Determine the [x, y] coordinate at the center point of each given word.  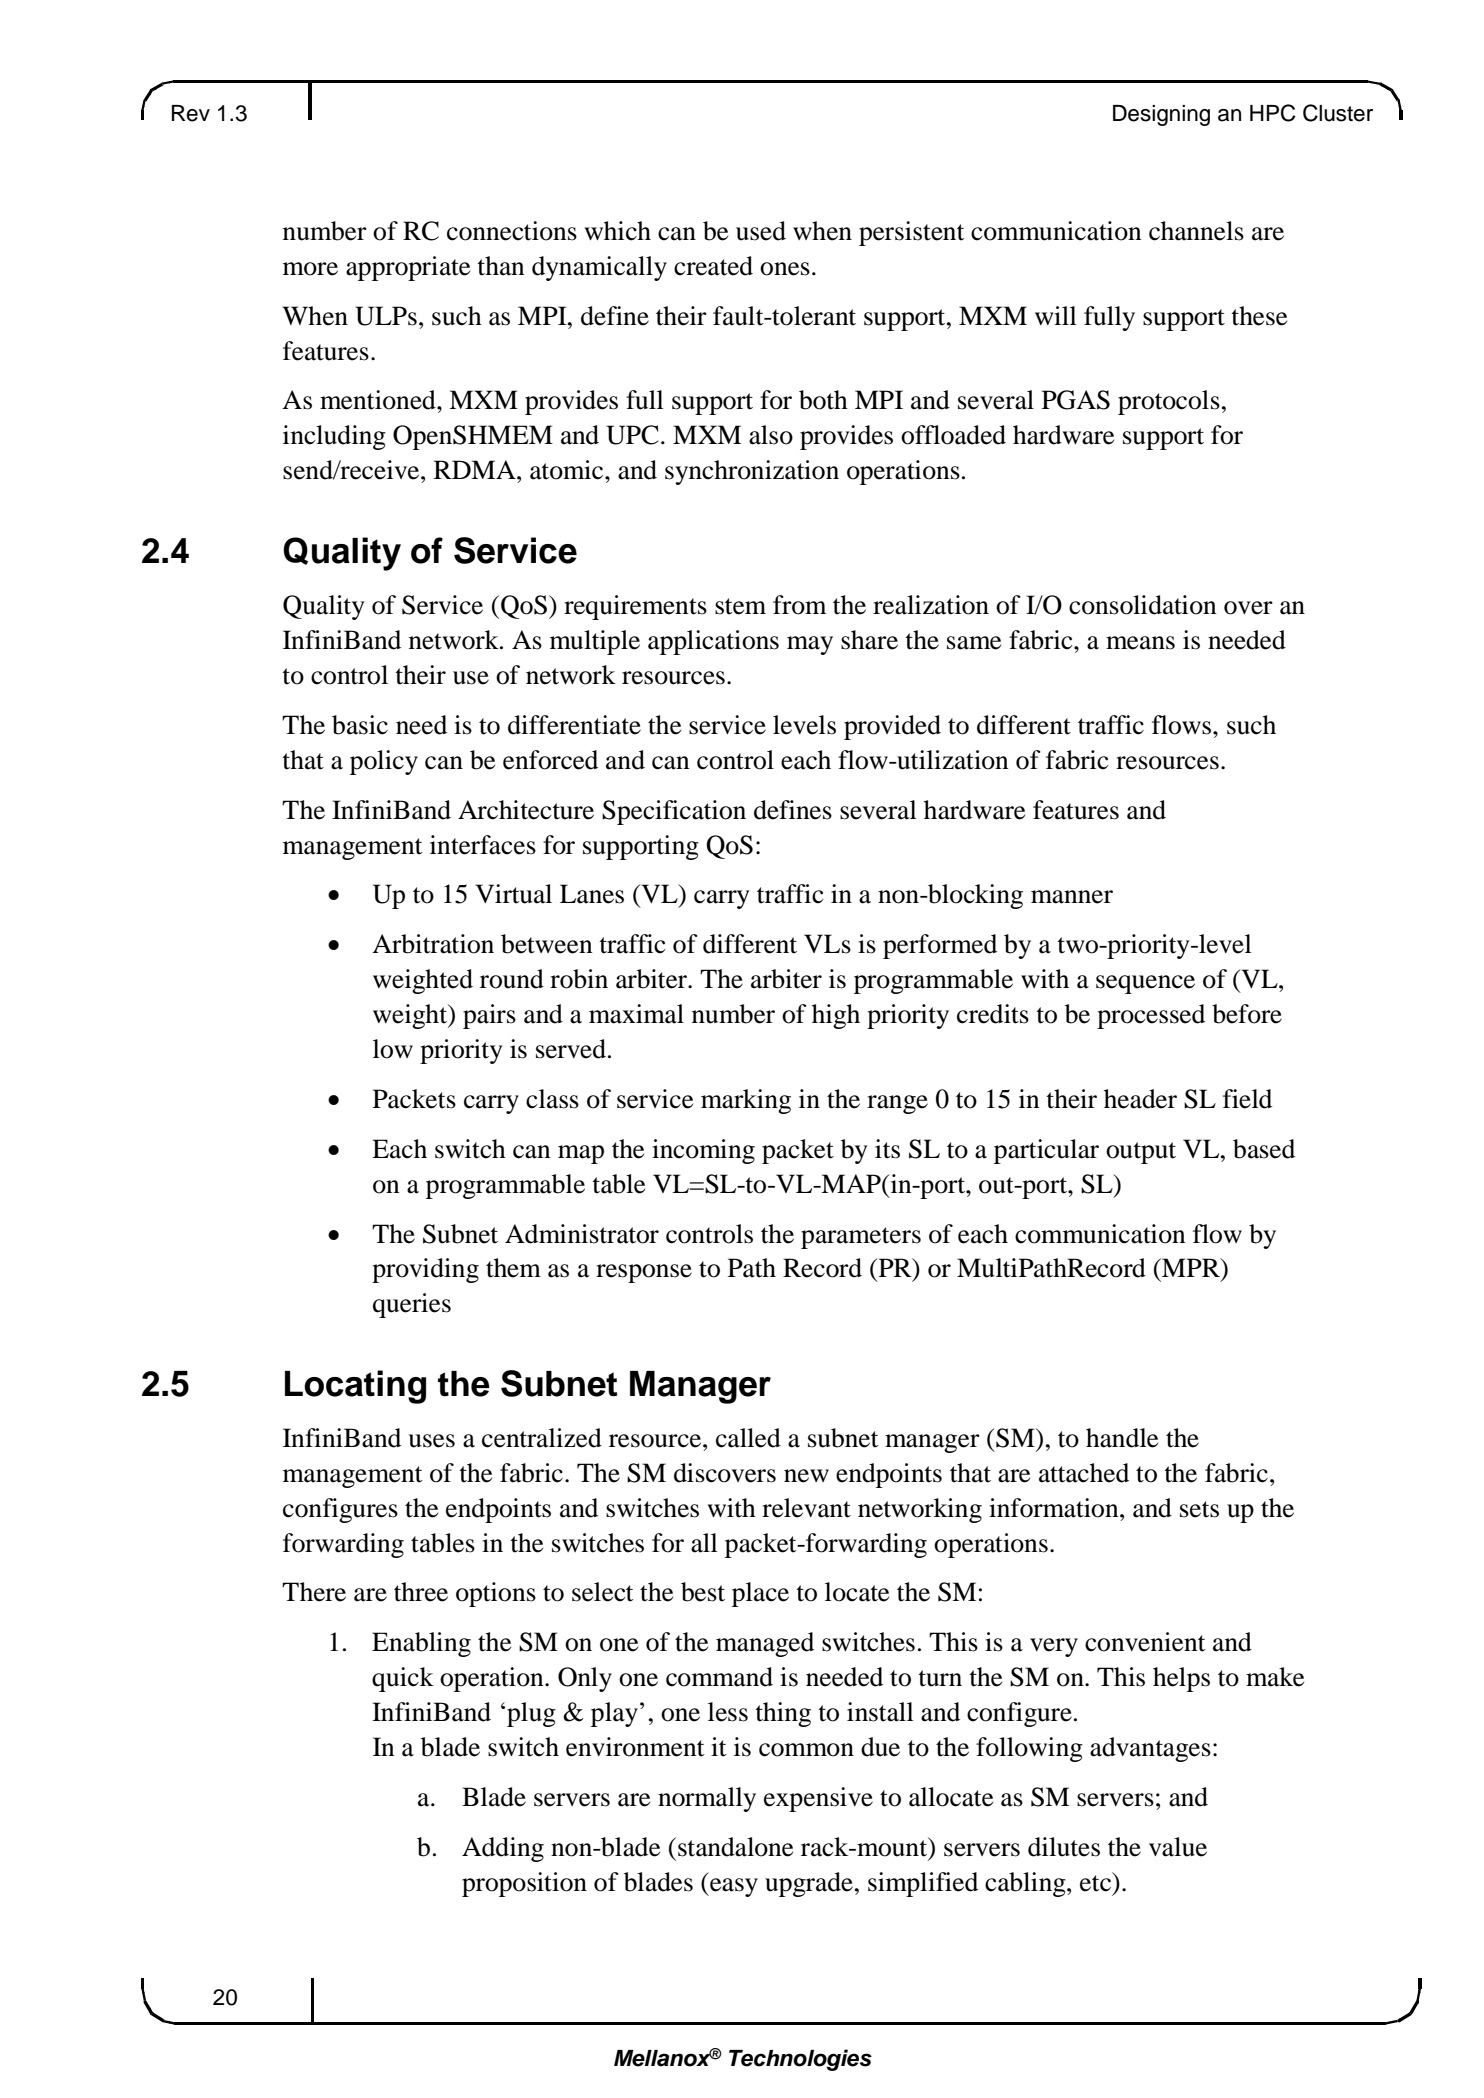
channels [1196, 231]
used [761, 231]
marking [746, 1101]
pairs [489, 1016]
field [1247, 1099]
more [310, 269]
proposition [524, 1884]
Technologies [800, 2060]
